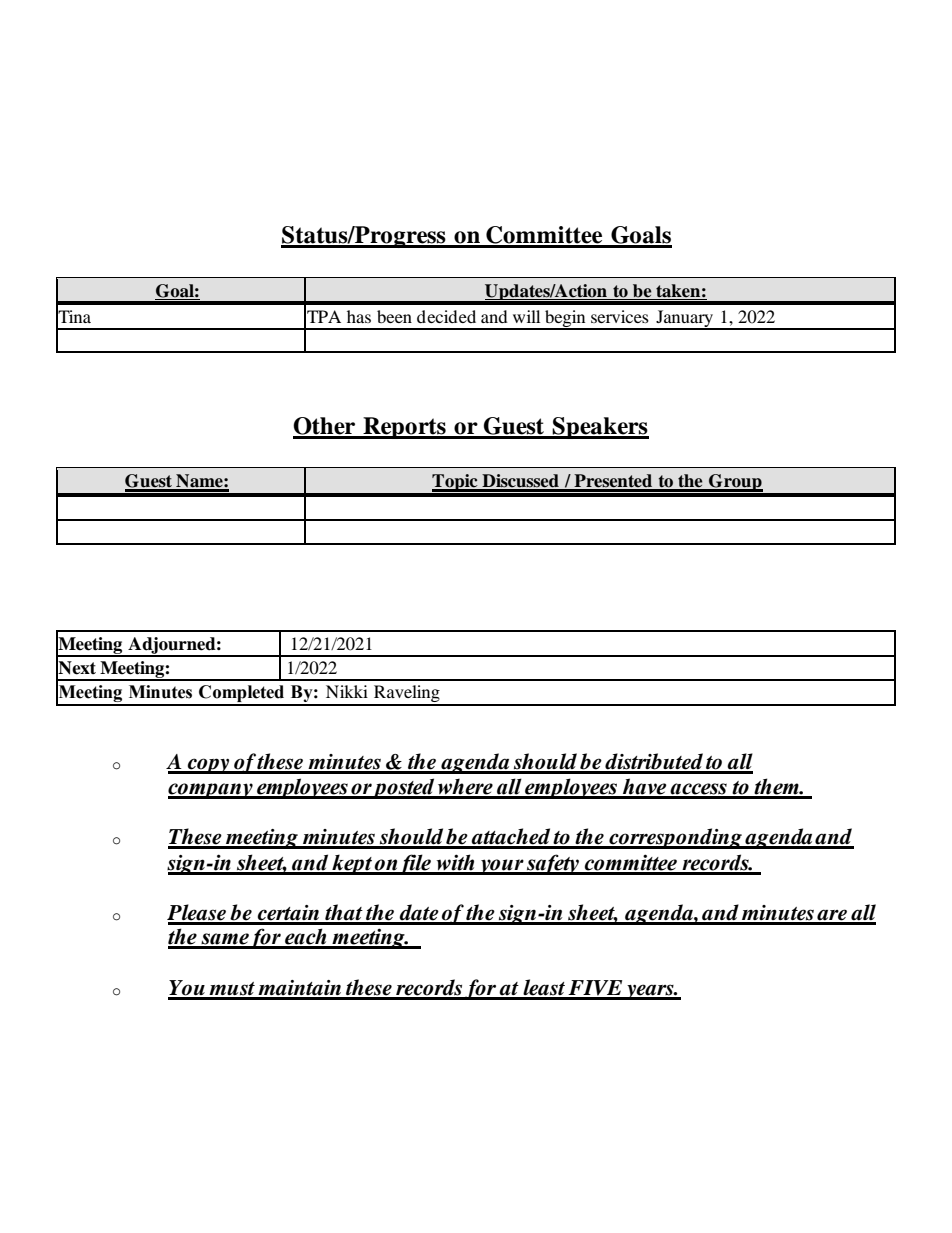  What do you see at coordinates (352, 864) in the page?
I see `kept` at bounding box center [352, 864].
